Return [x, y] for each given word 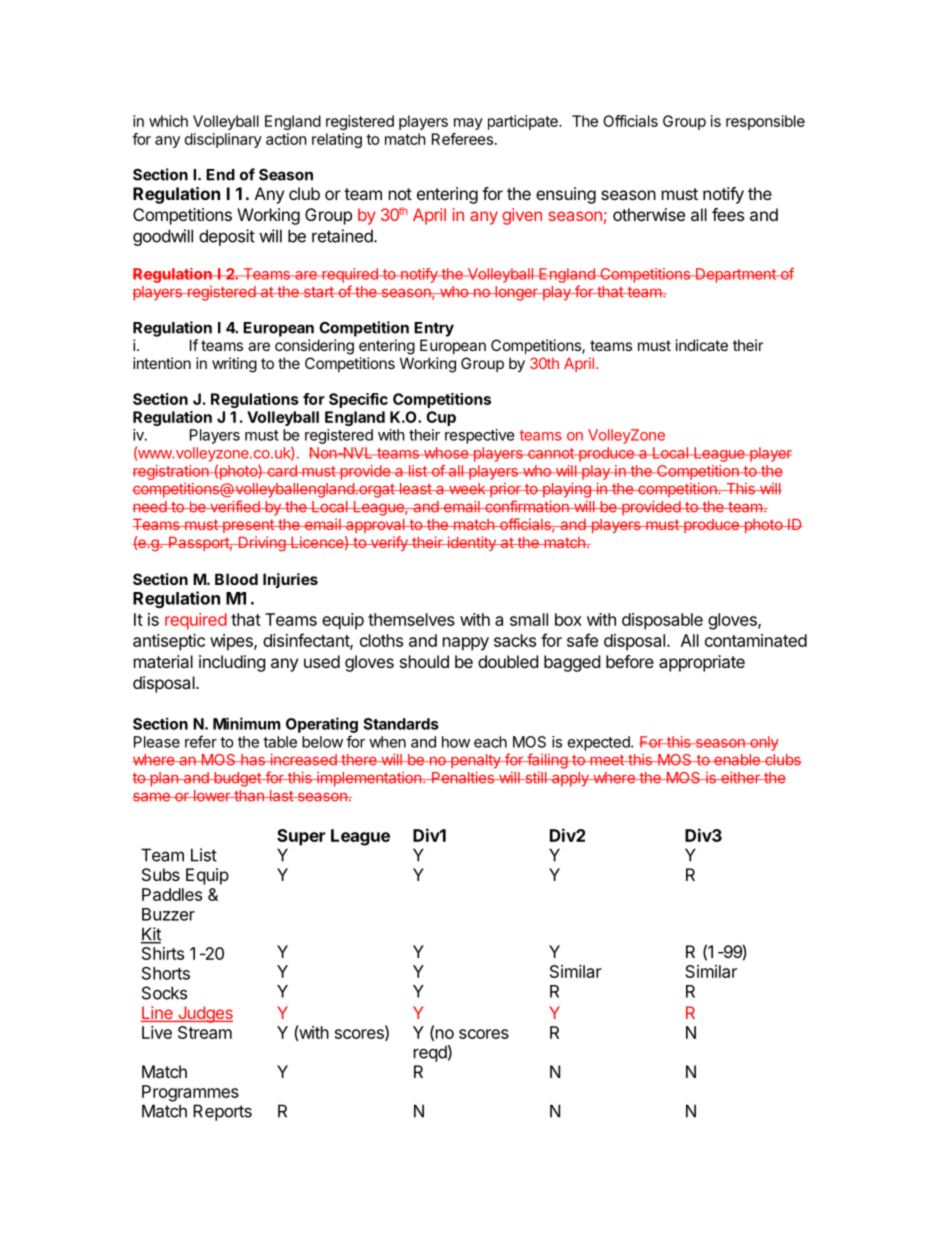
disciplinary [223, 140]
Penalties [463, 777]
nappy [466, 644]
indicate [702, 345]
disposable [662, 621]
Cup [441, 418]
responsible [765, 122]
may [468, 124]
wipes [232, 642]
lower [211, 796]
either [740, 777]
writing [234, 365]
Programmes [190, 1093]
